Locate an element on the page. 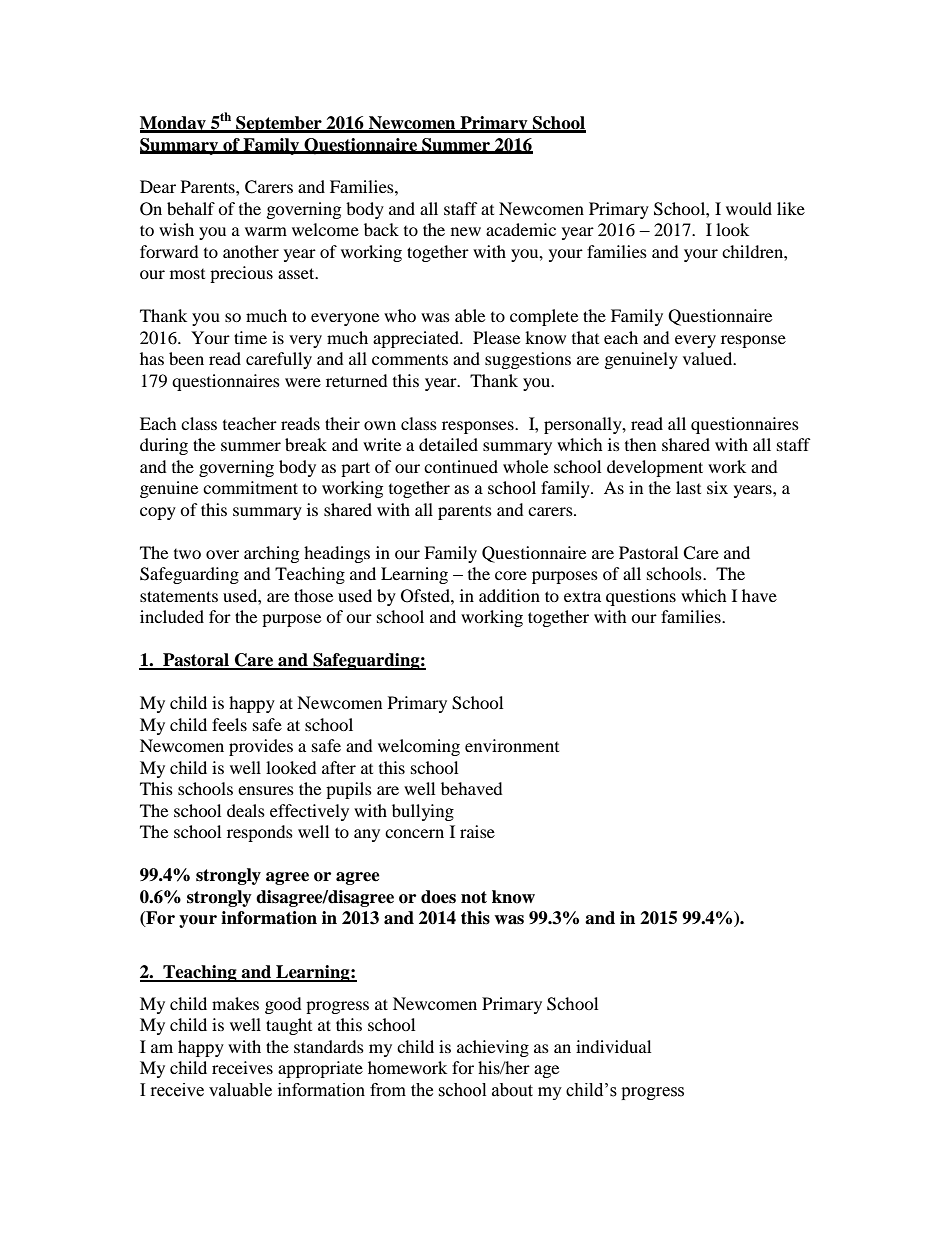 Image resolution: width=952 pixels, height=1233 pixels. questions is located at coordinates (641, 597).
